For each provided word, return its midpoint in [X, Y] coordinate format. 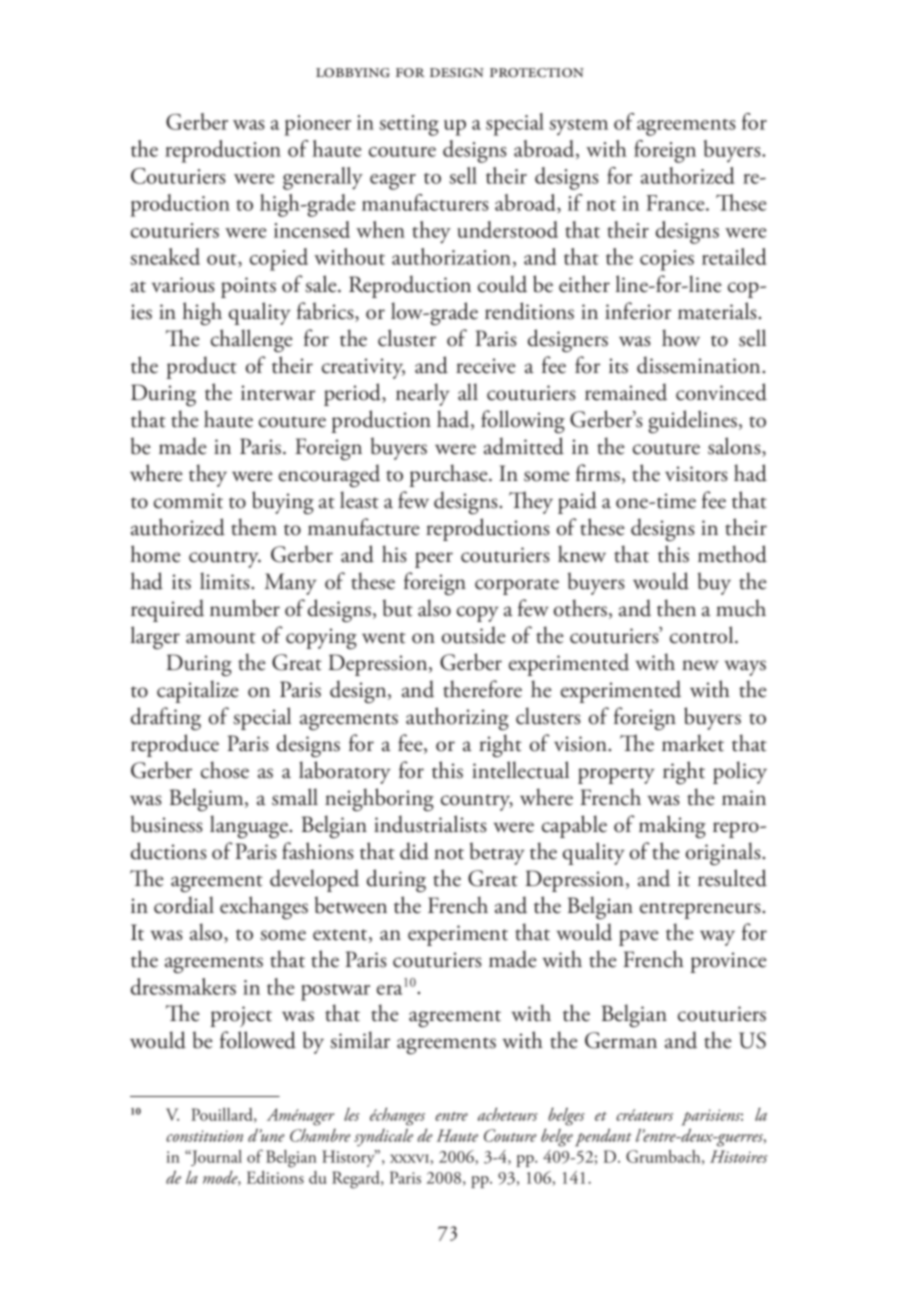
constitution [204, 1136]
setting [409, 125]
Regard [357, 1180]
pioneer [318, 125]
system [578, 127]
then [676, 608]
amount [221, 638]
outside [474, 635]
